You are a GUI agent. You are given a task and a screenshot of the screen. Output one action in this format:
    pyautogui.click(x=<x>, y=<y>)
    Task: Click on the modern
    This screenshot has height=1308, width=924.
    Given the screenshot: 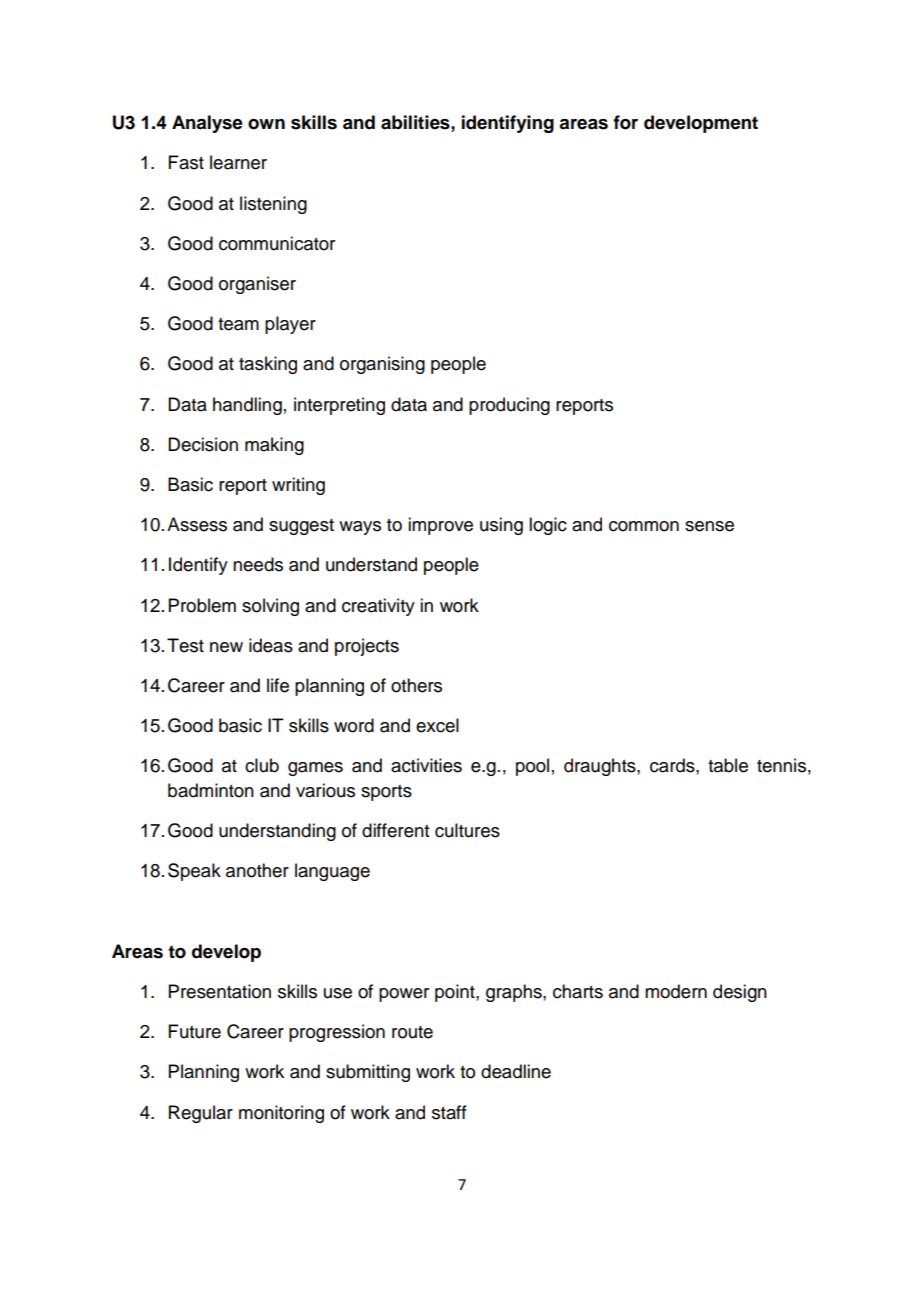 What is the action you would take?
    pyautogui.click(x=676, y=991)
